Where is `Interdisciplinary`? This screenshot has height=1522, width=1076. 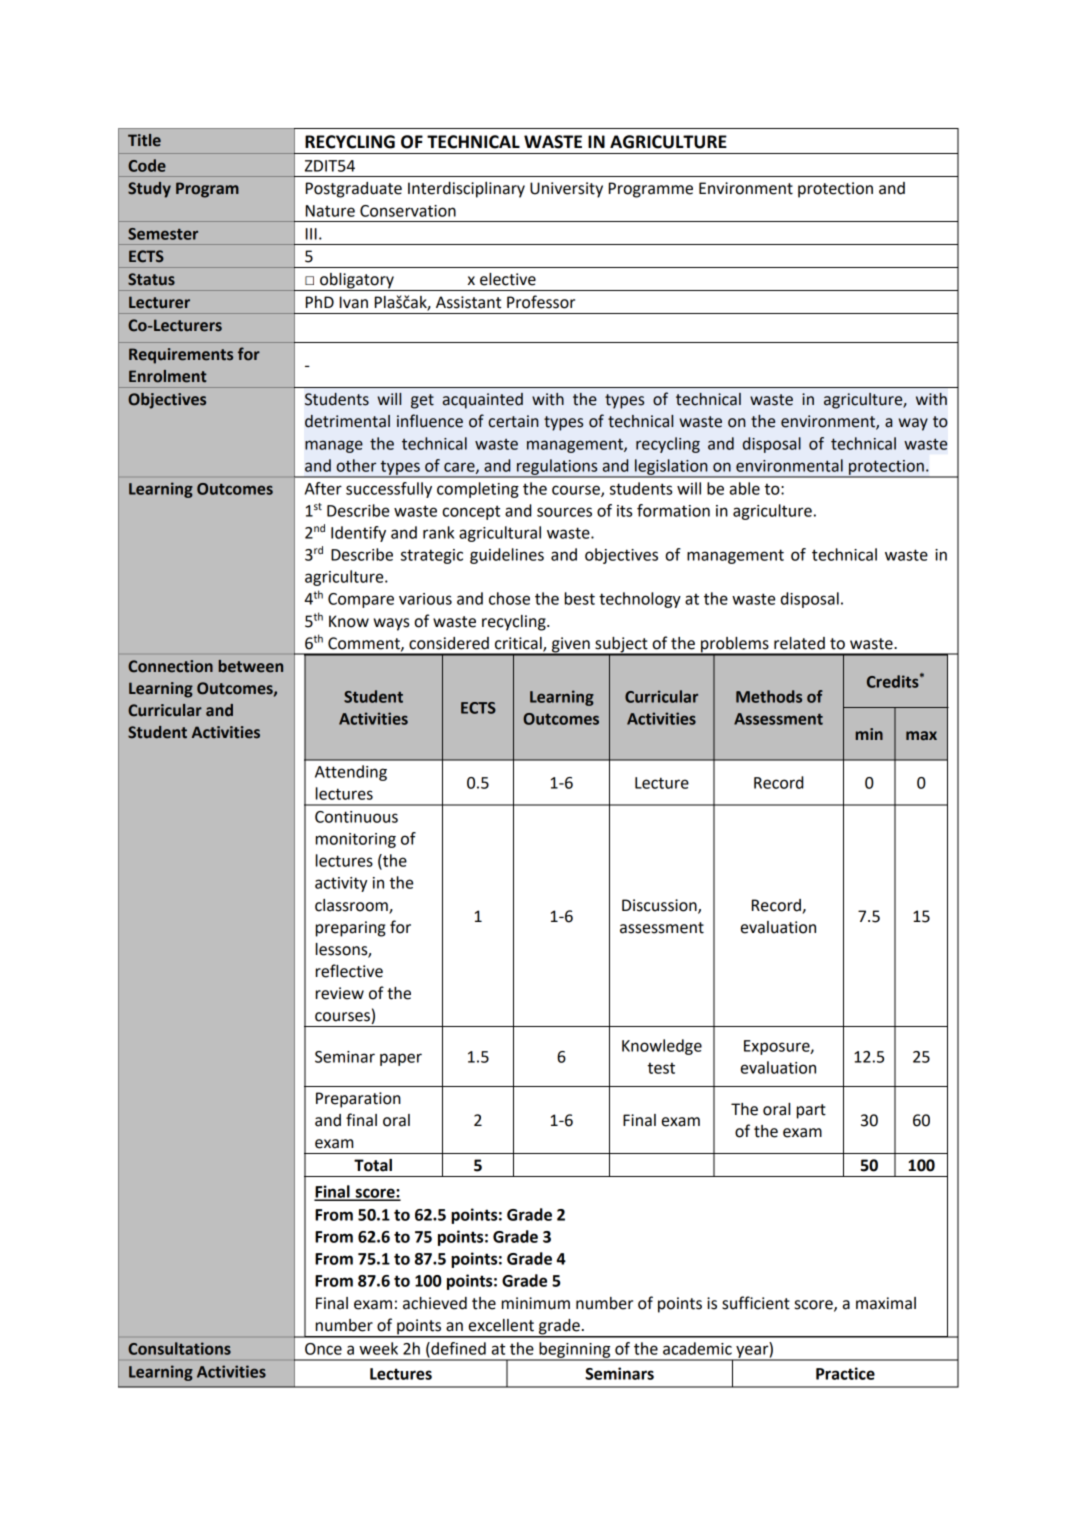 Interdisciplinary is located at coordinates (466, 190).
